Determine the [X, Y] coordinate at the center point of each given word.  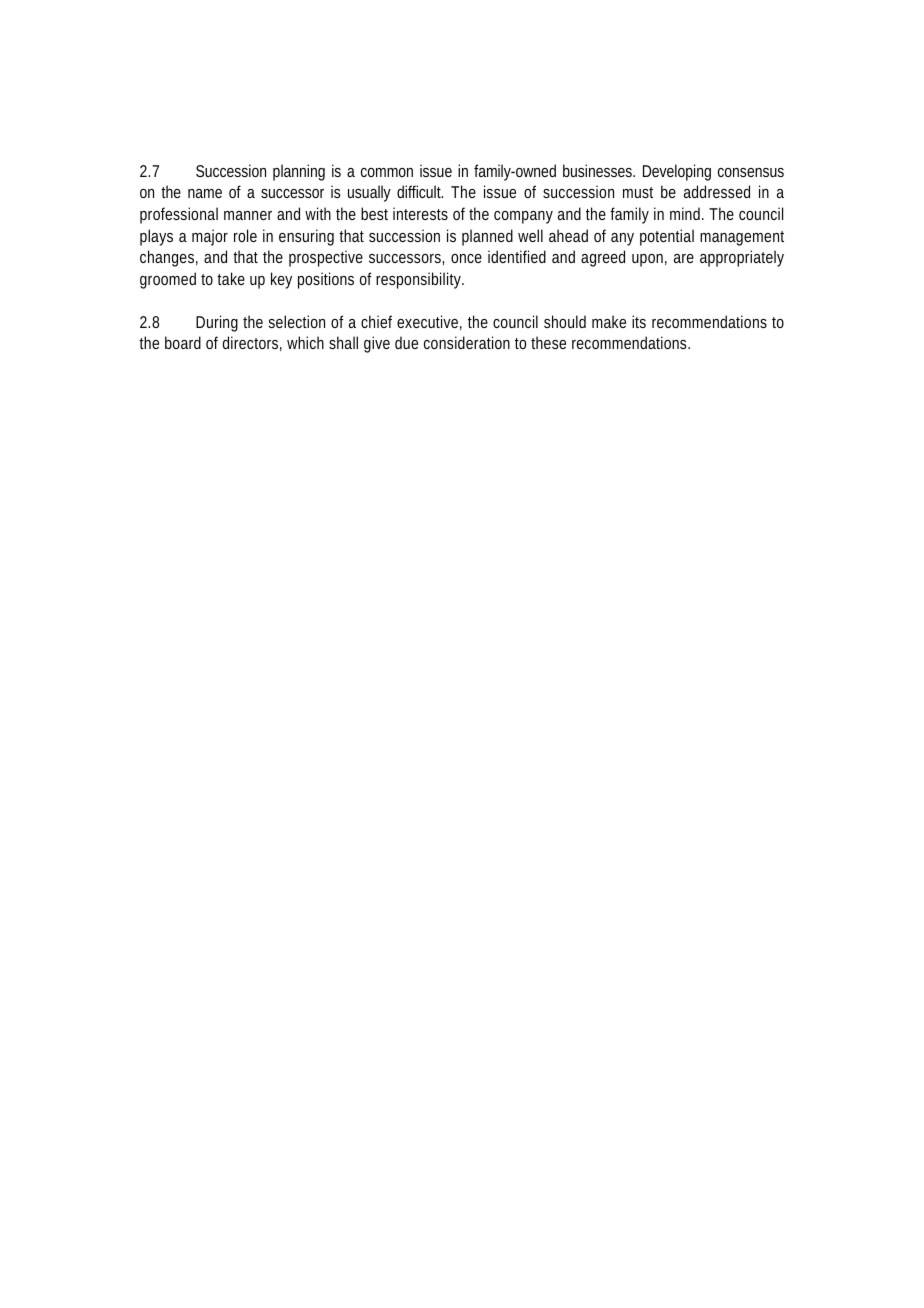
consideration [467, 342]
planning [299, 172]
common [387, 172]
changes [167, 258]
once [466, 258]
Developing [677, 172]
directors [250, 342]
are [684, 258]
